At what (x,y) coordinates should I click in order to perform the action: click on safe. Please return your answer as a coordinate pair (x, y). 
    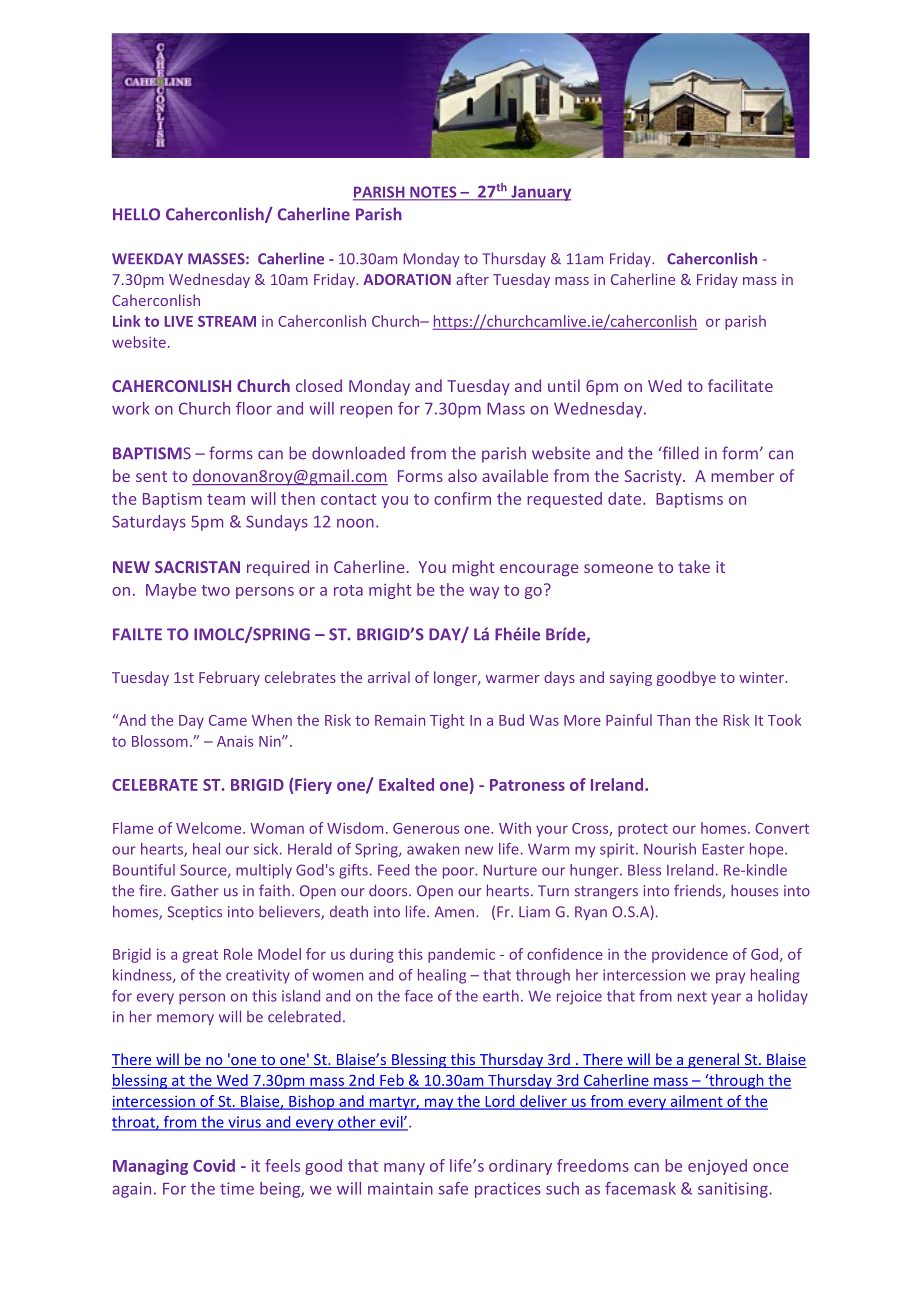
    Looking at the image, I should click on (453, 1188).
